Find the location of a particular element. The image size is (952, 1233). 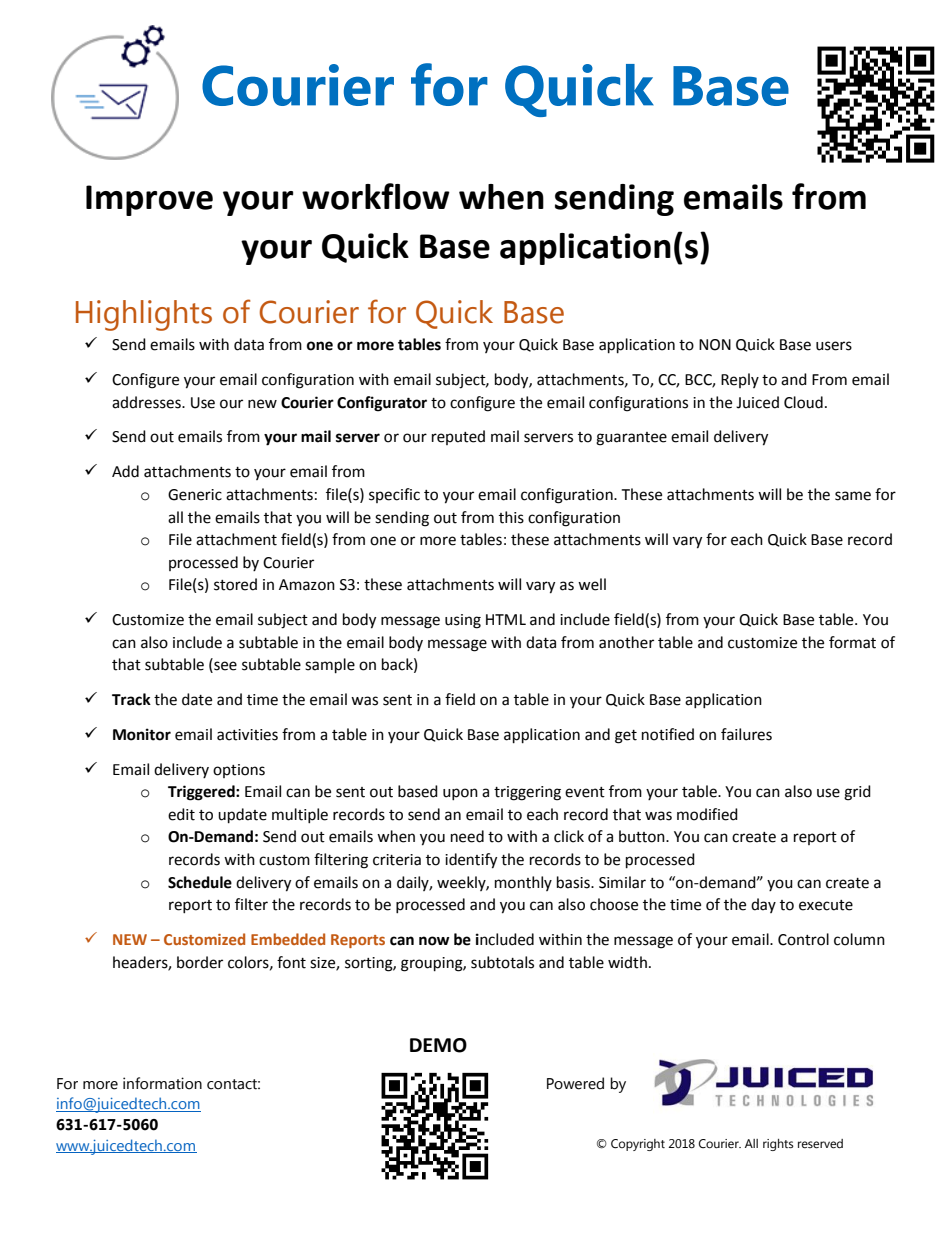

failures is located at coordinates (746, 734).
